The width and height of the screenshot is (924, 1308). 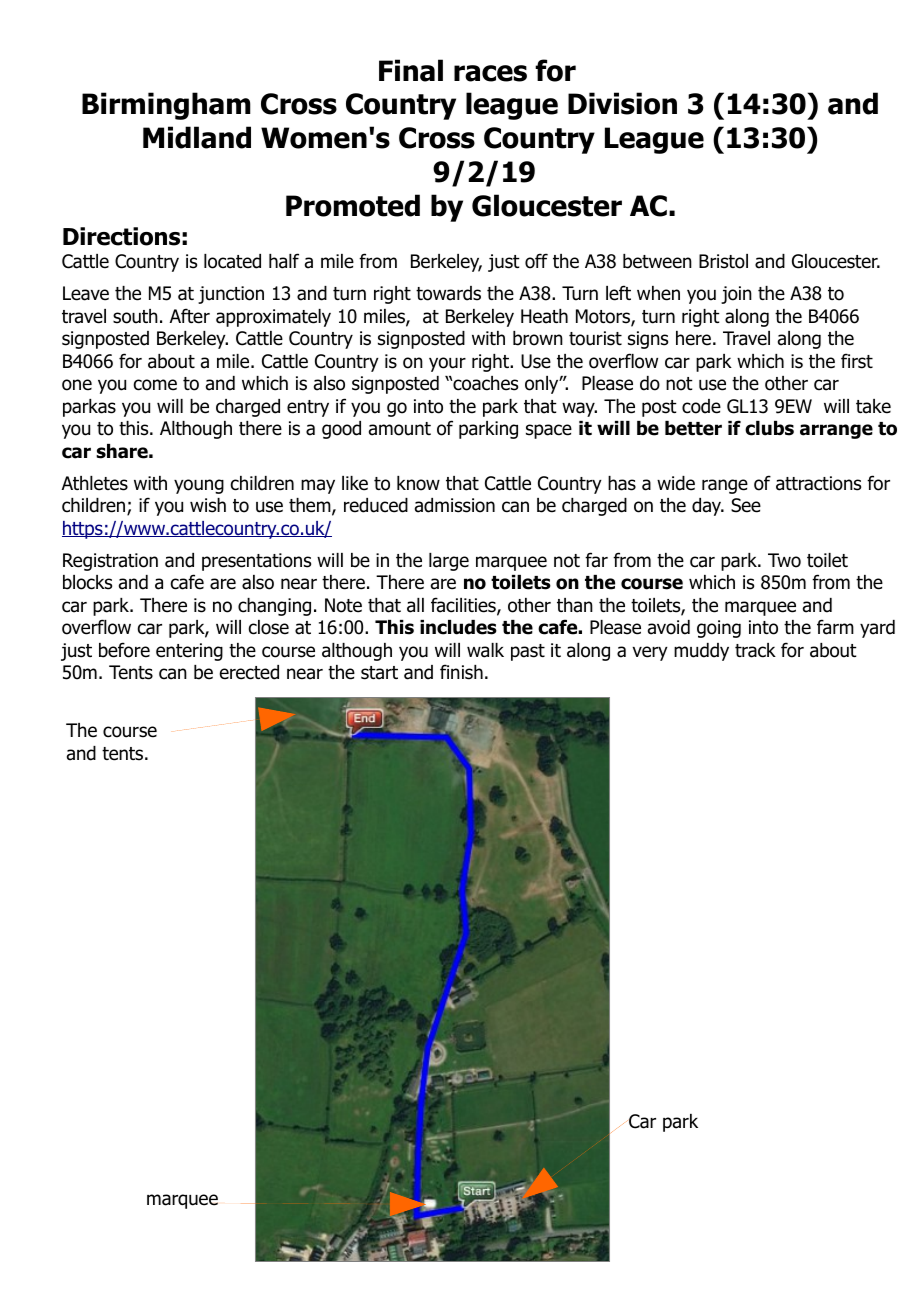 I want to click on attractions, so click(x=818, y=483).
